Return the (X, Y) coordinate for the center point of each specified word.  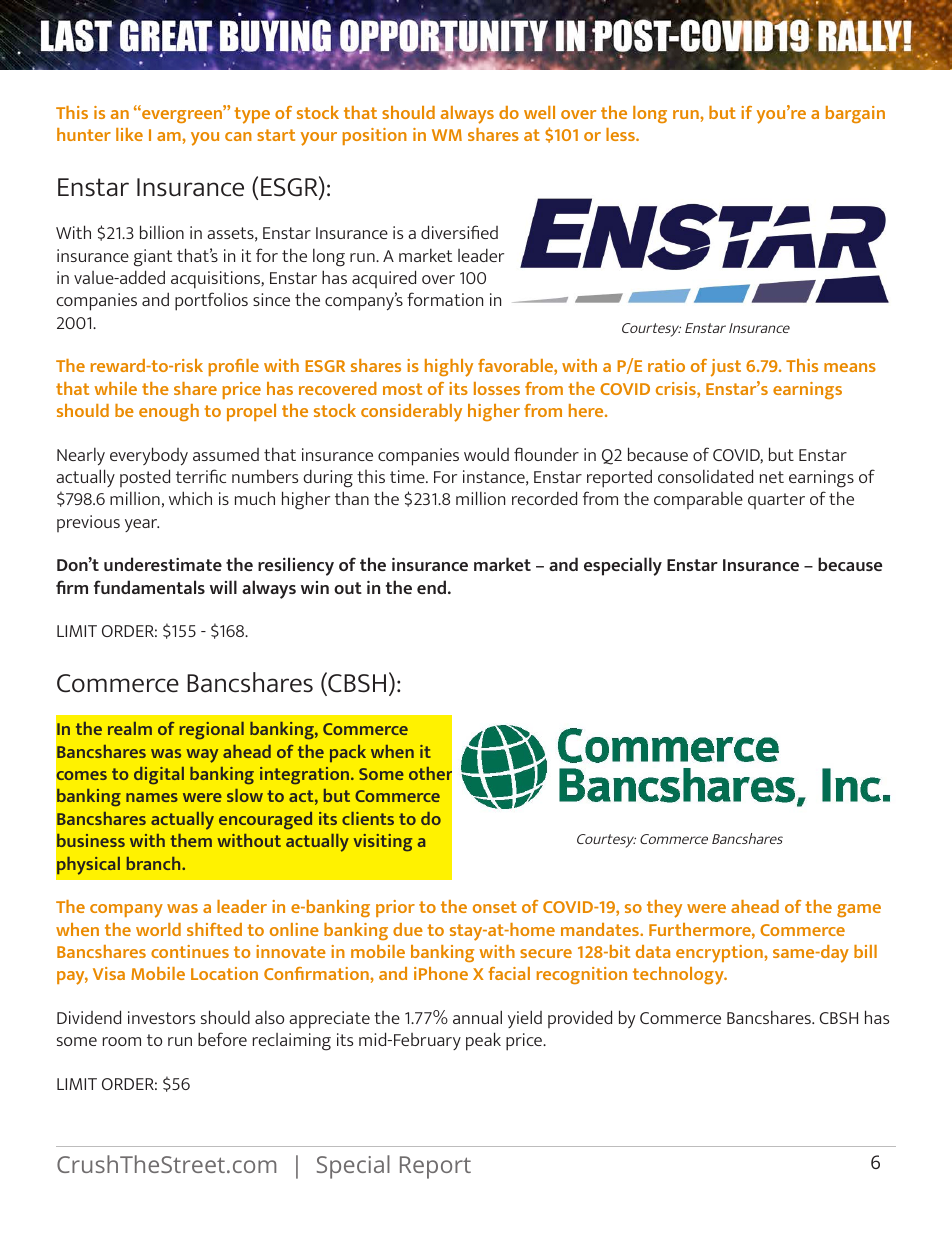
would (486, 454)
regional (212, 731)
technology (679, 976)
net (772, 477)
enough (169, 412)
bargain (855, 114)
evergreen (182, 115)
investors (161, 1017)
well (539, 112)
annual (477, 1017)
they (664, 909)
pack (348, 753)
